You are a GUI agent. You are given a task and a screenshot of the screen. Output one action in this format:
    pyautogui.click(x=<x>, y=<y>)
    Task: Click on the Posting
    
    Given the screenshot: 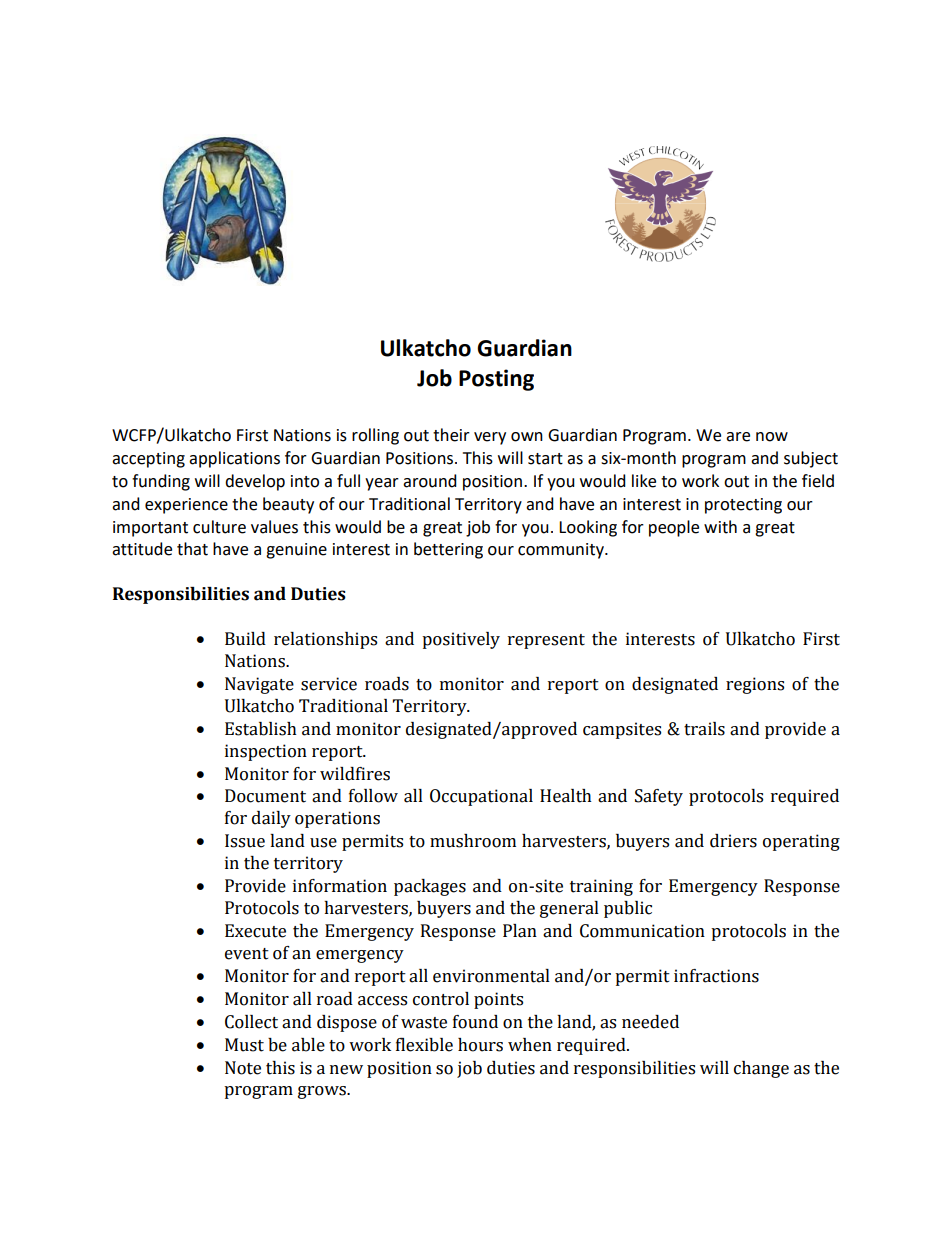 What is the action you would take?
    pyautogui.click(x=496, y=380)
